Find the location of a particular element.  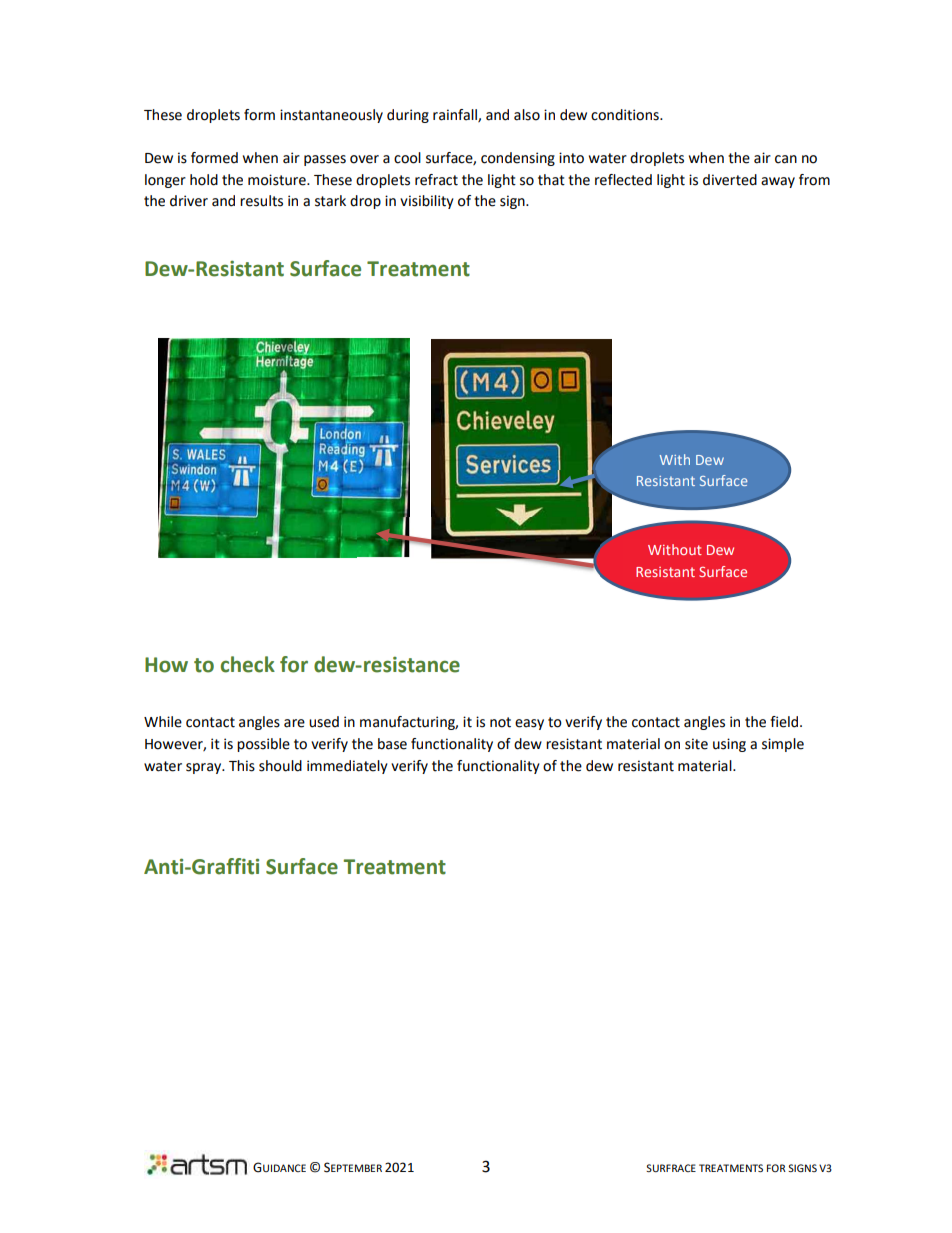

not is located at coordinates (500, 722).
